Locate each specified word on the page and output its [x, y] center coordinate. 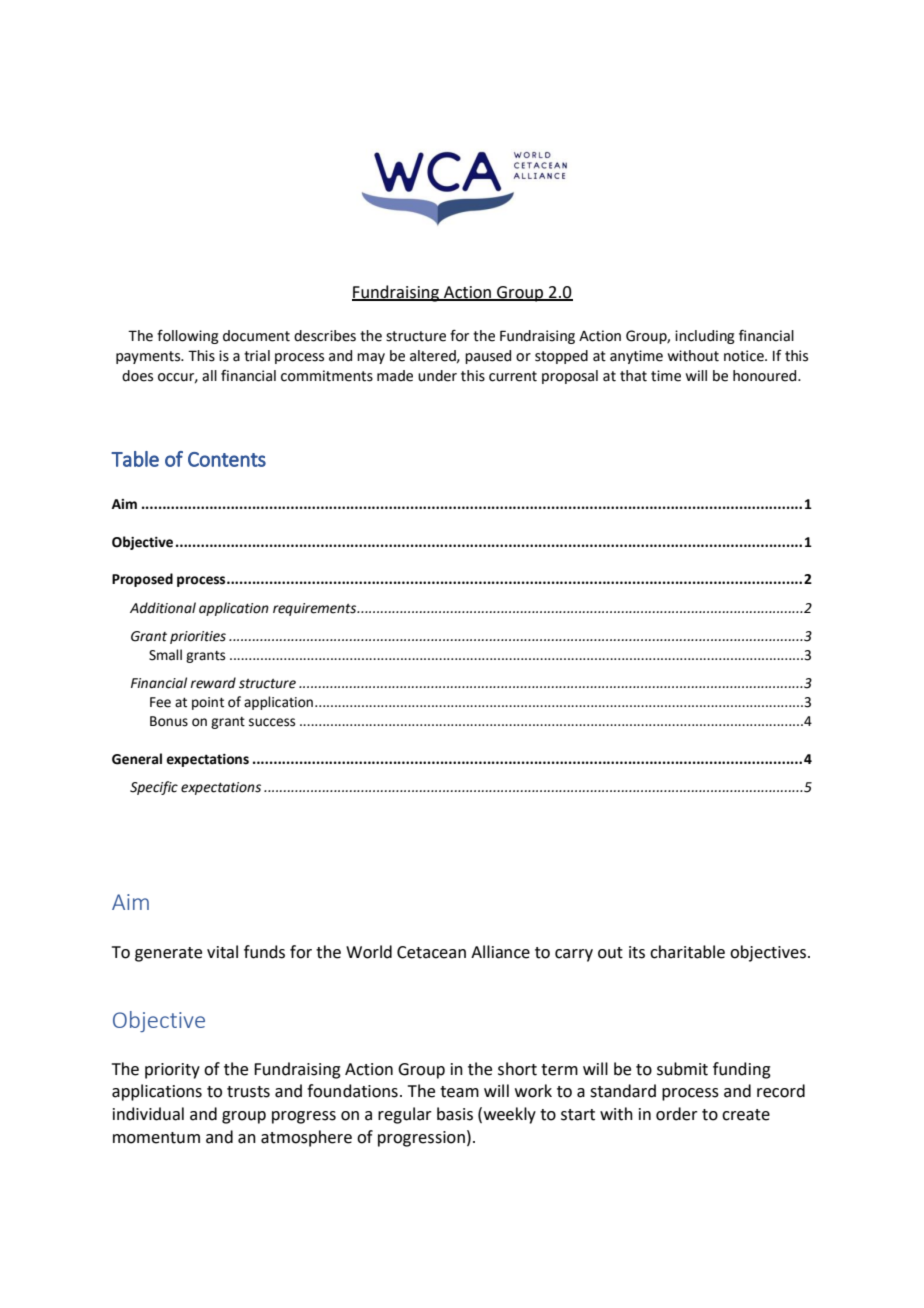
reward [213, 683]
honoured [766, 376]
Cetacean [431, 952]
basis [455, 1114]
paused [488, 357]
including [705, 337]
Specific [154, 788]
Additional [163, 608]
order [677, 1114]
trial [257, 356]
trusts [248, 1092]
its [637, 952]
